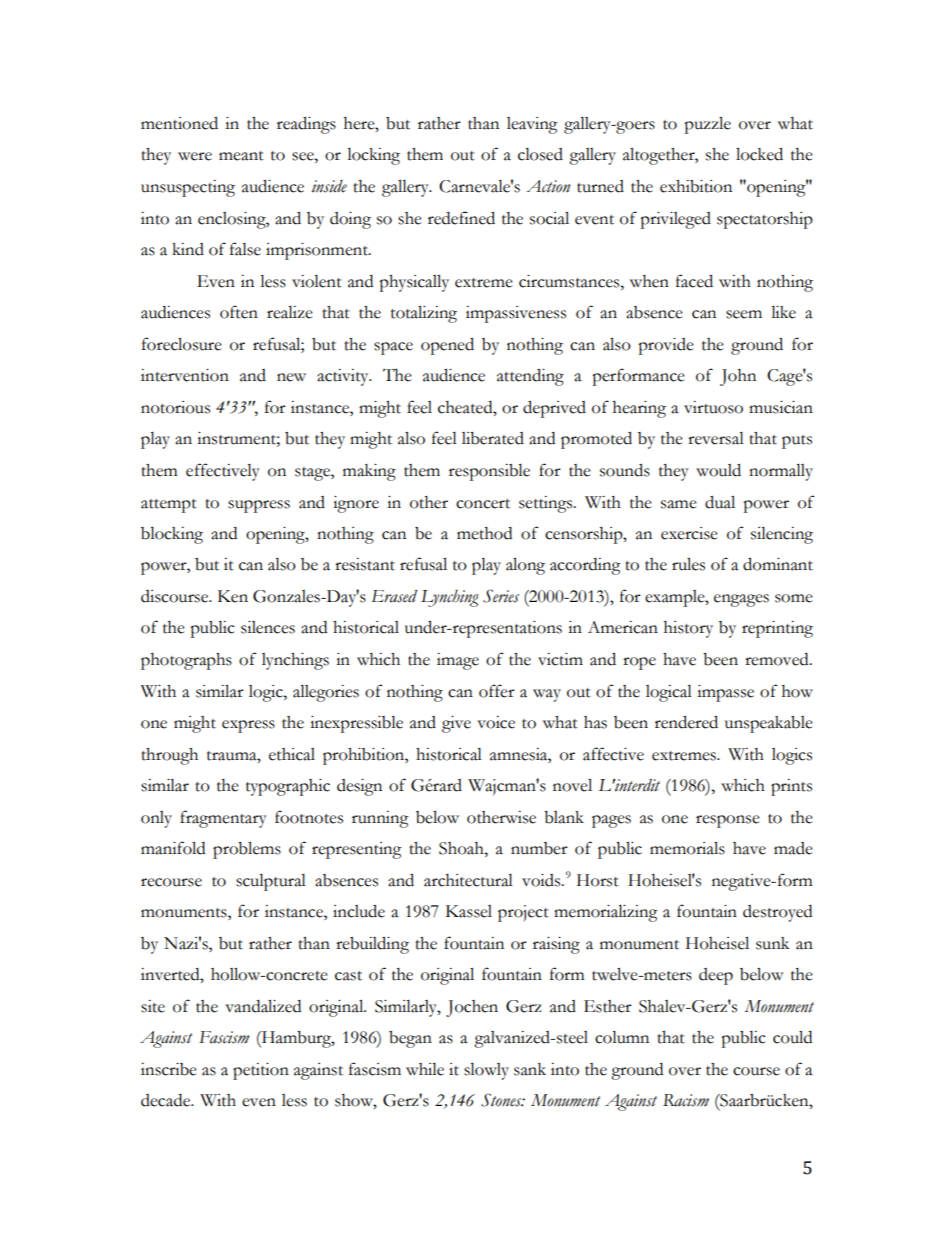 The width and height of the page is (952, 1233). I want to click on meant, so click(241, 156).
